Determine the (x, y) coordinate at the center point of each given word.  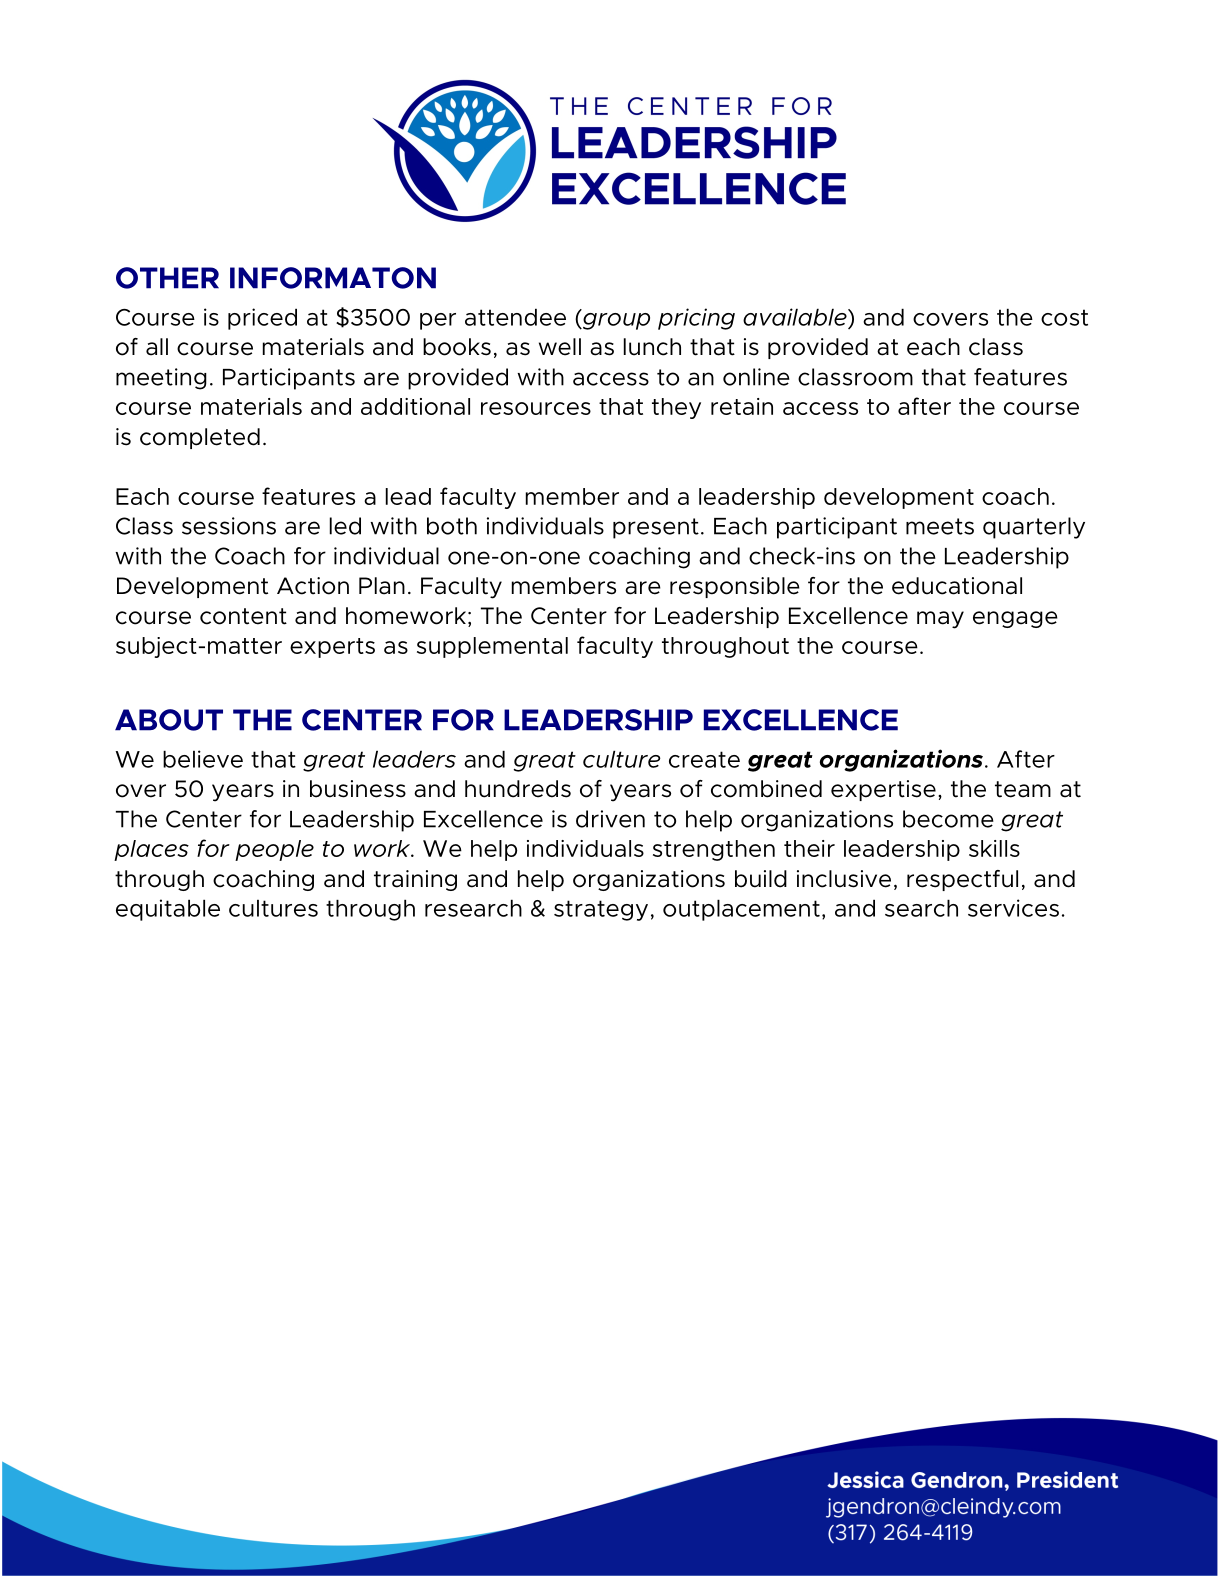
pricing (696, 319)
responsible (735, 587)
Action (313, 586)
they (676, 408)
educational (957, 586)
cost (1064, 317)
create (704, 759)
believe (203, 759)
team (1023, 789)
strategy (601, 910)
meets (940, 526)
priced (262, 319)
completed (200, 438)
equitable (168, 910)
